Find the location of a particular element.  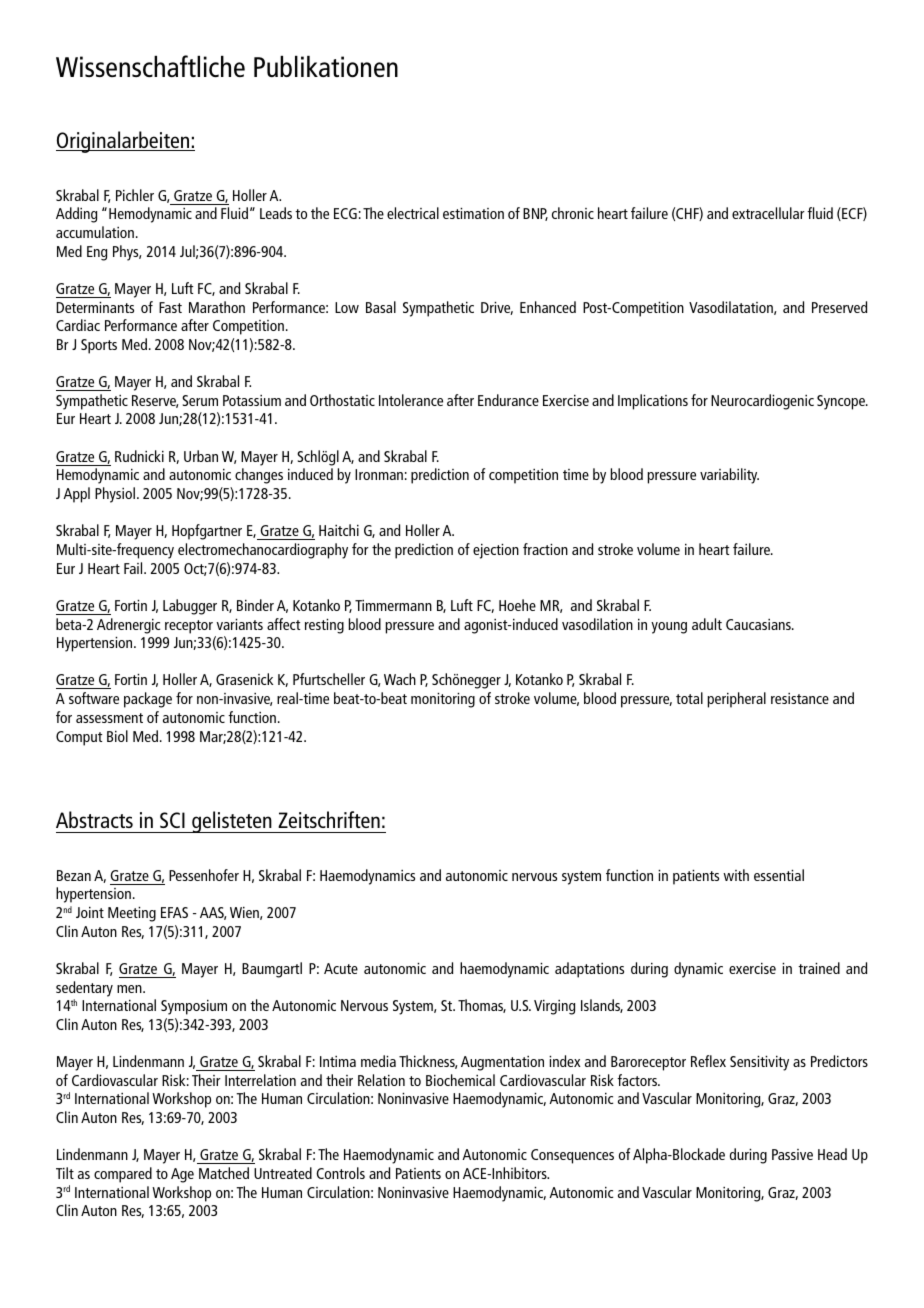

estimation is located at coordinates (473, 213).
